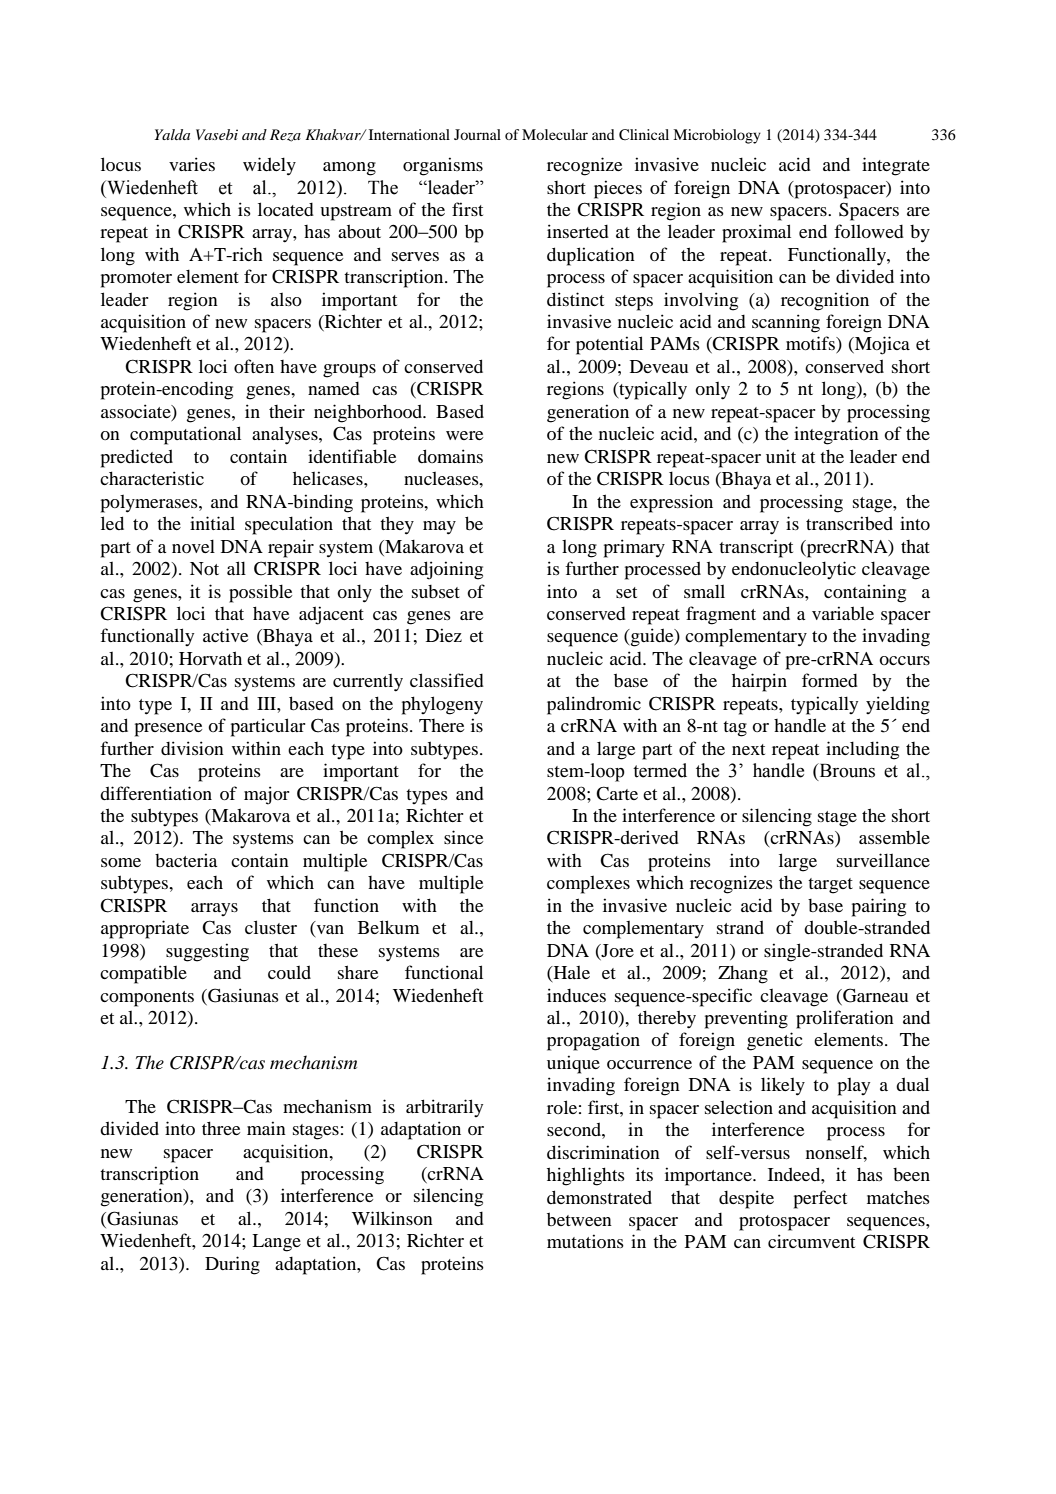  I want to click on integrate, so click(896, 166).
